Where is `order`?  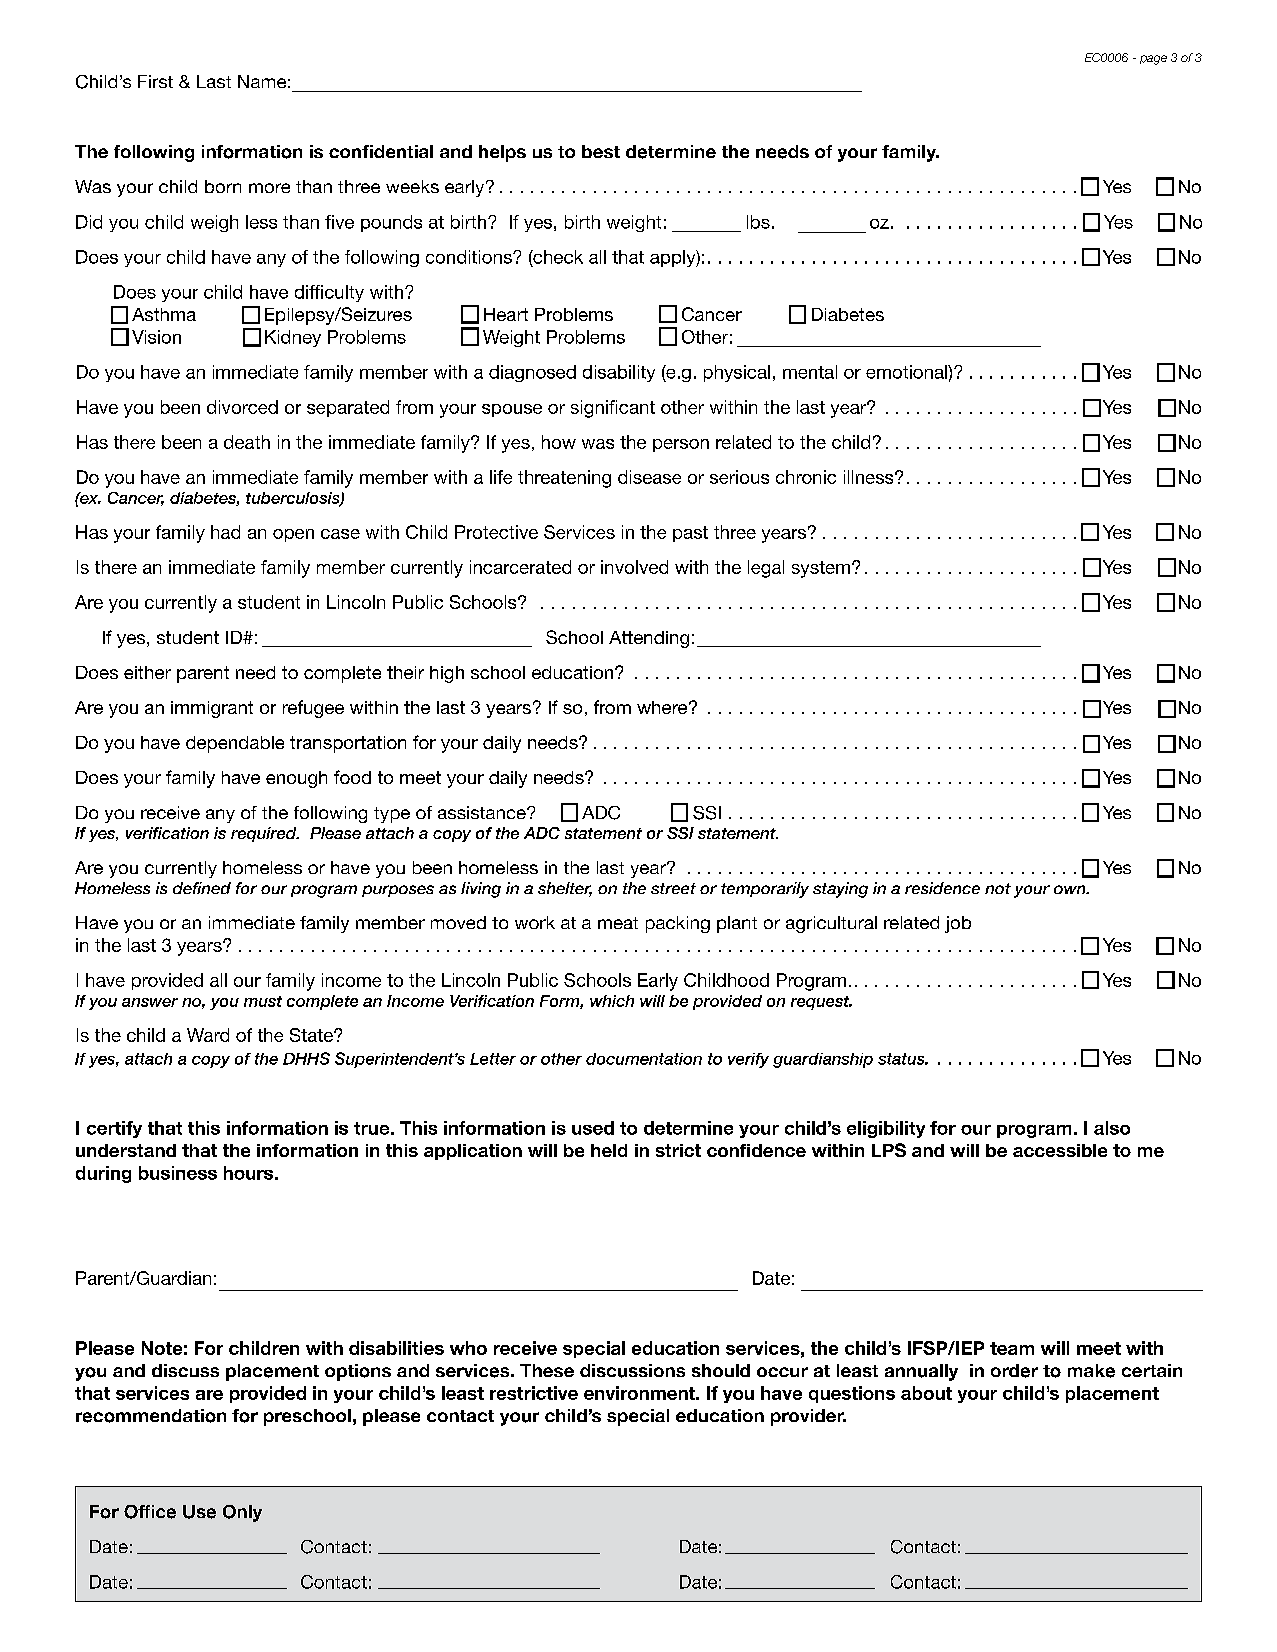
order is located at coordinates (1014, 1371).
